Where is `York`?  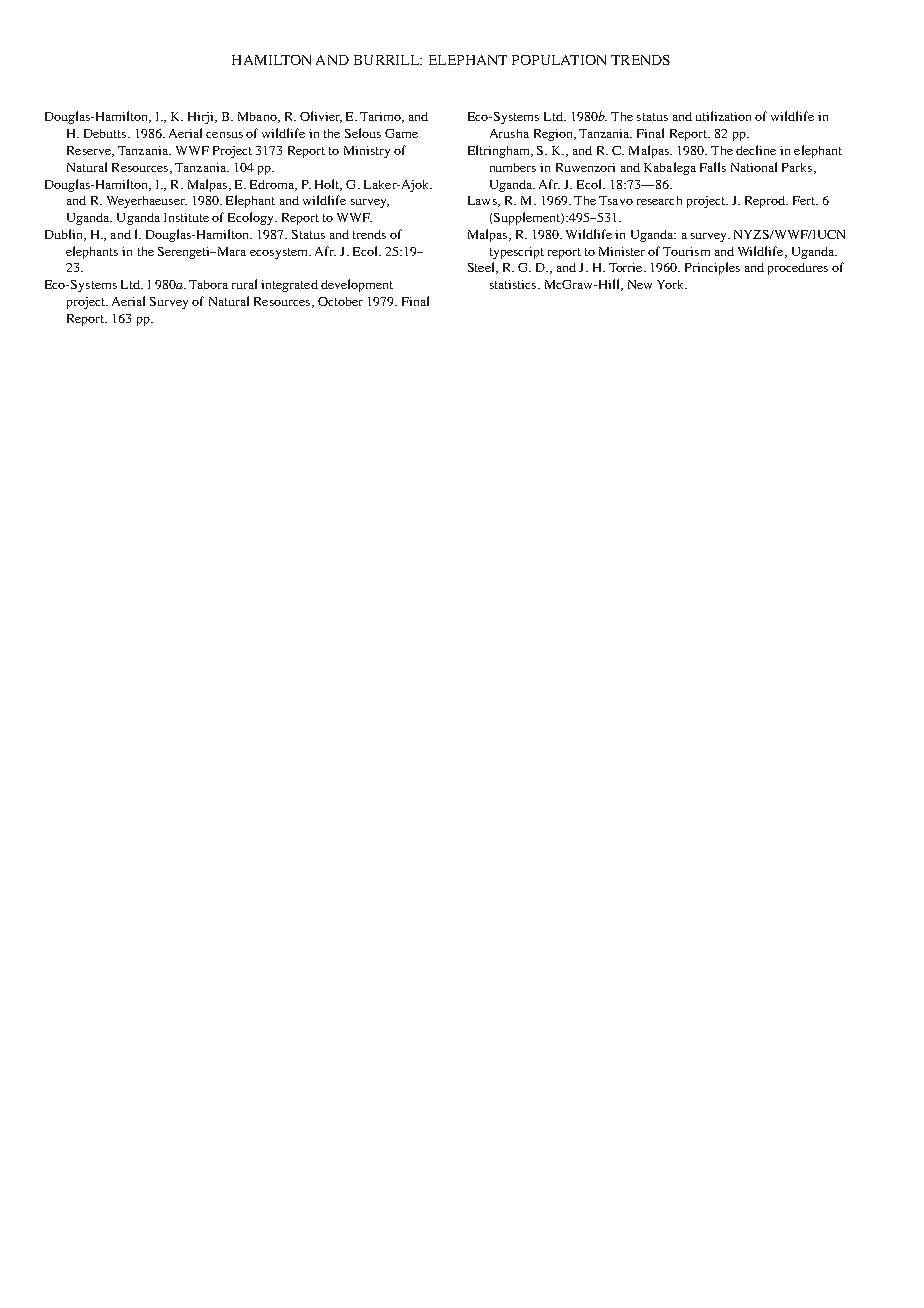
York is located at coordinates (671, 284).
